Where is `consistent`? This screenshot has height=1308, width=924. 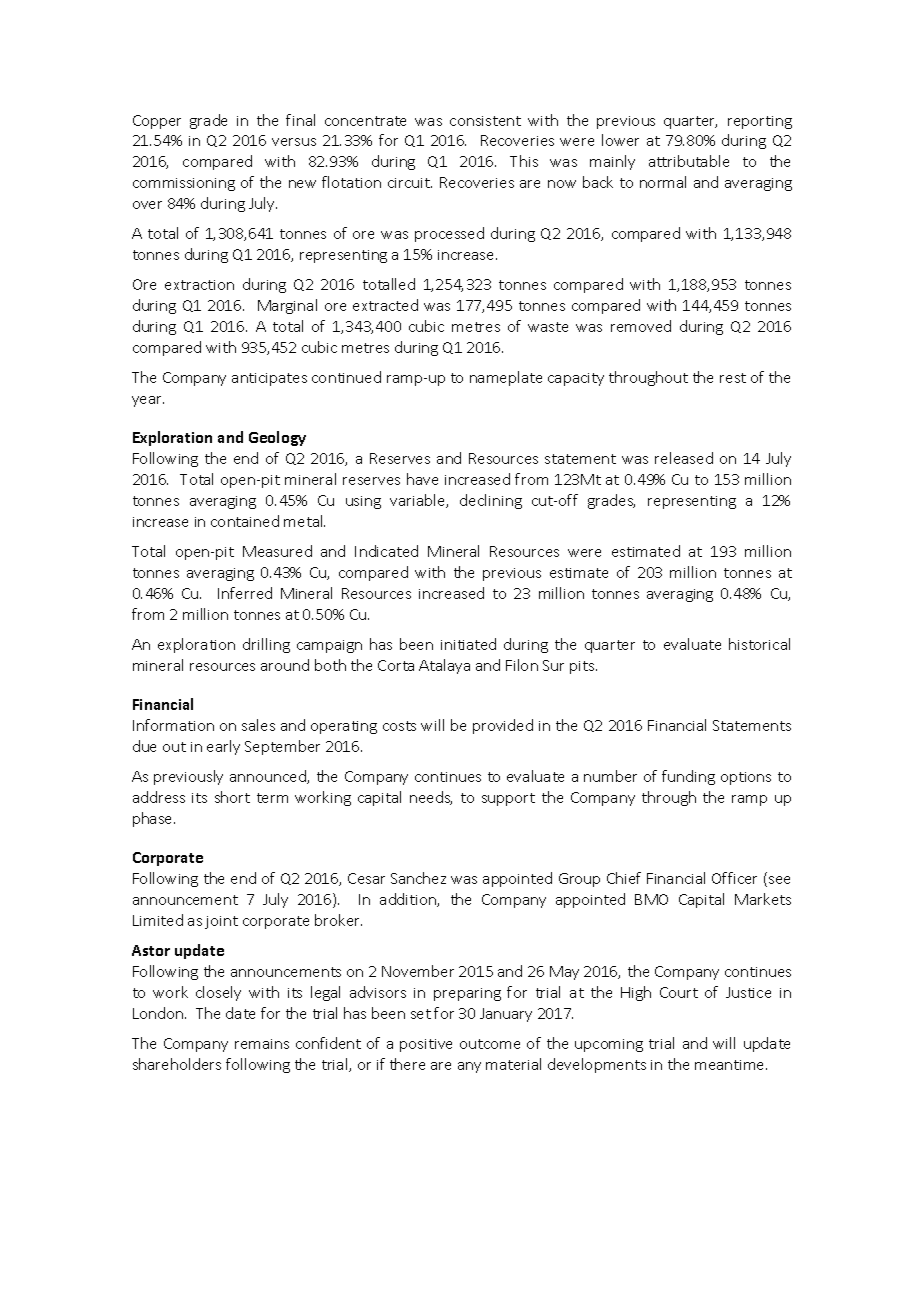 consistent is located at coordinates (485, 121).
